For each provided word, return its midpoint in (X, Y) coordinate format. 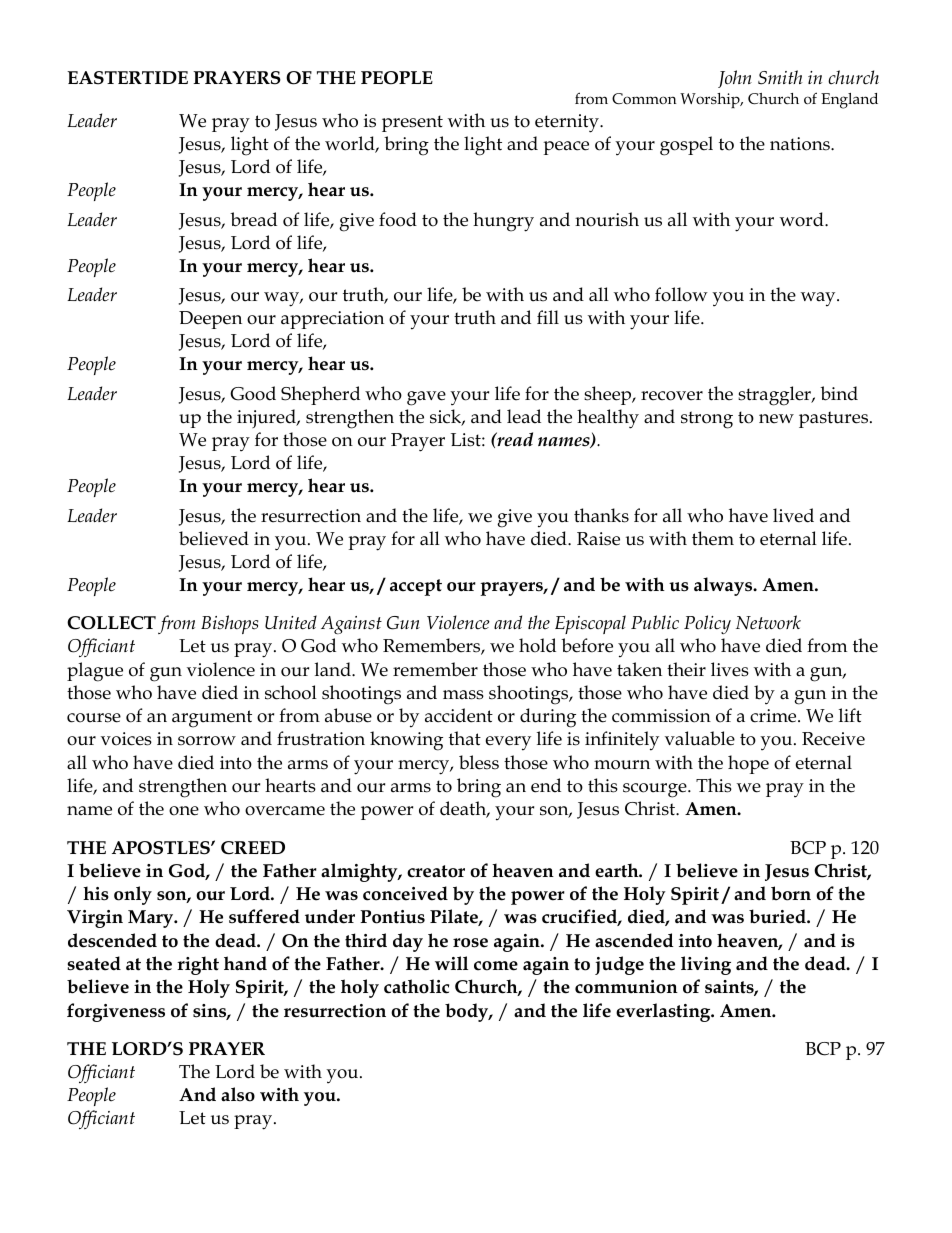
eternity (568, 123)
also (238, 1094)
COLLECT (111, 623)
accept (416, 587)
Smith (780, 77)
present (412, 123)
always (724, 586)
